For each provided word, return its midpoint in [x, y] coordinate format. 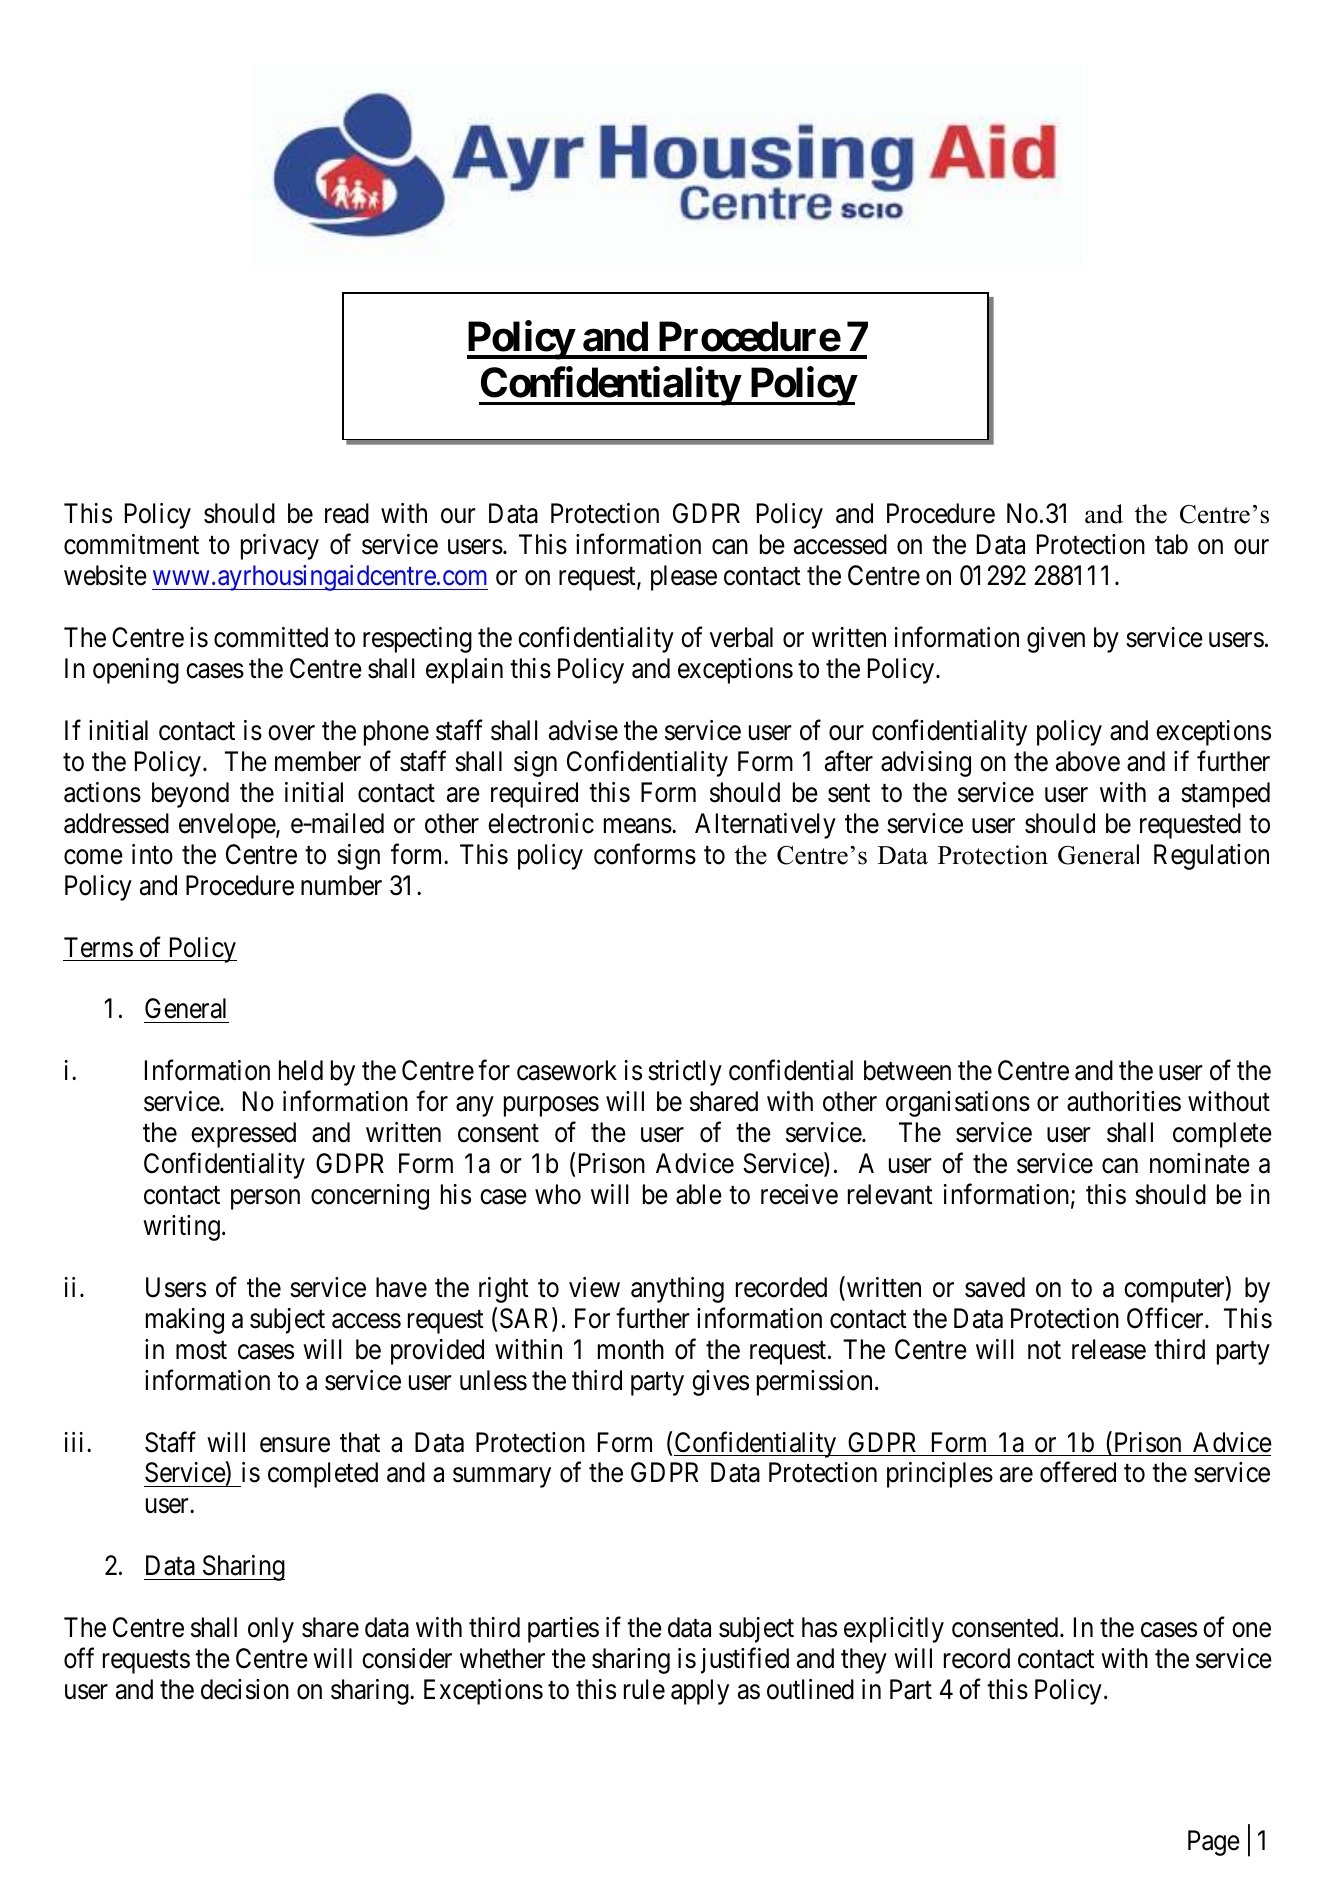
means [638, 826]
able [699, 1194]
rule [644, 1689]
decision [245, 1689]
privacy [280, 547]
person [265, 1200]
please [684, 578]
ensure [295, 1445]
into [152, 854]
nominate [1200, 1163]
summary [502, 1478]
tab [1171, 544]
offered [1078, 1472]
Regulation [1211, 857]
